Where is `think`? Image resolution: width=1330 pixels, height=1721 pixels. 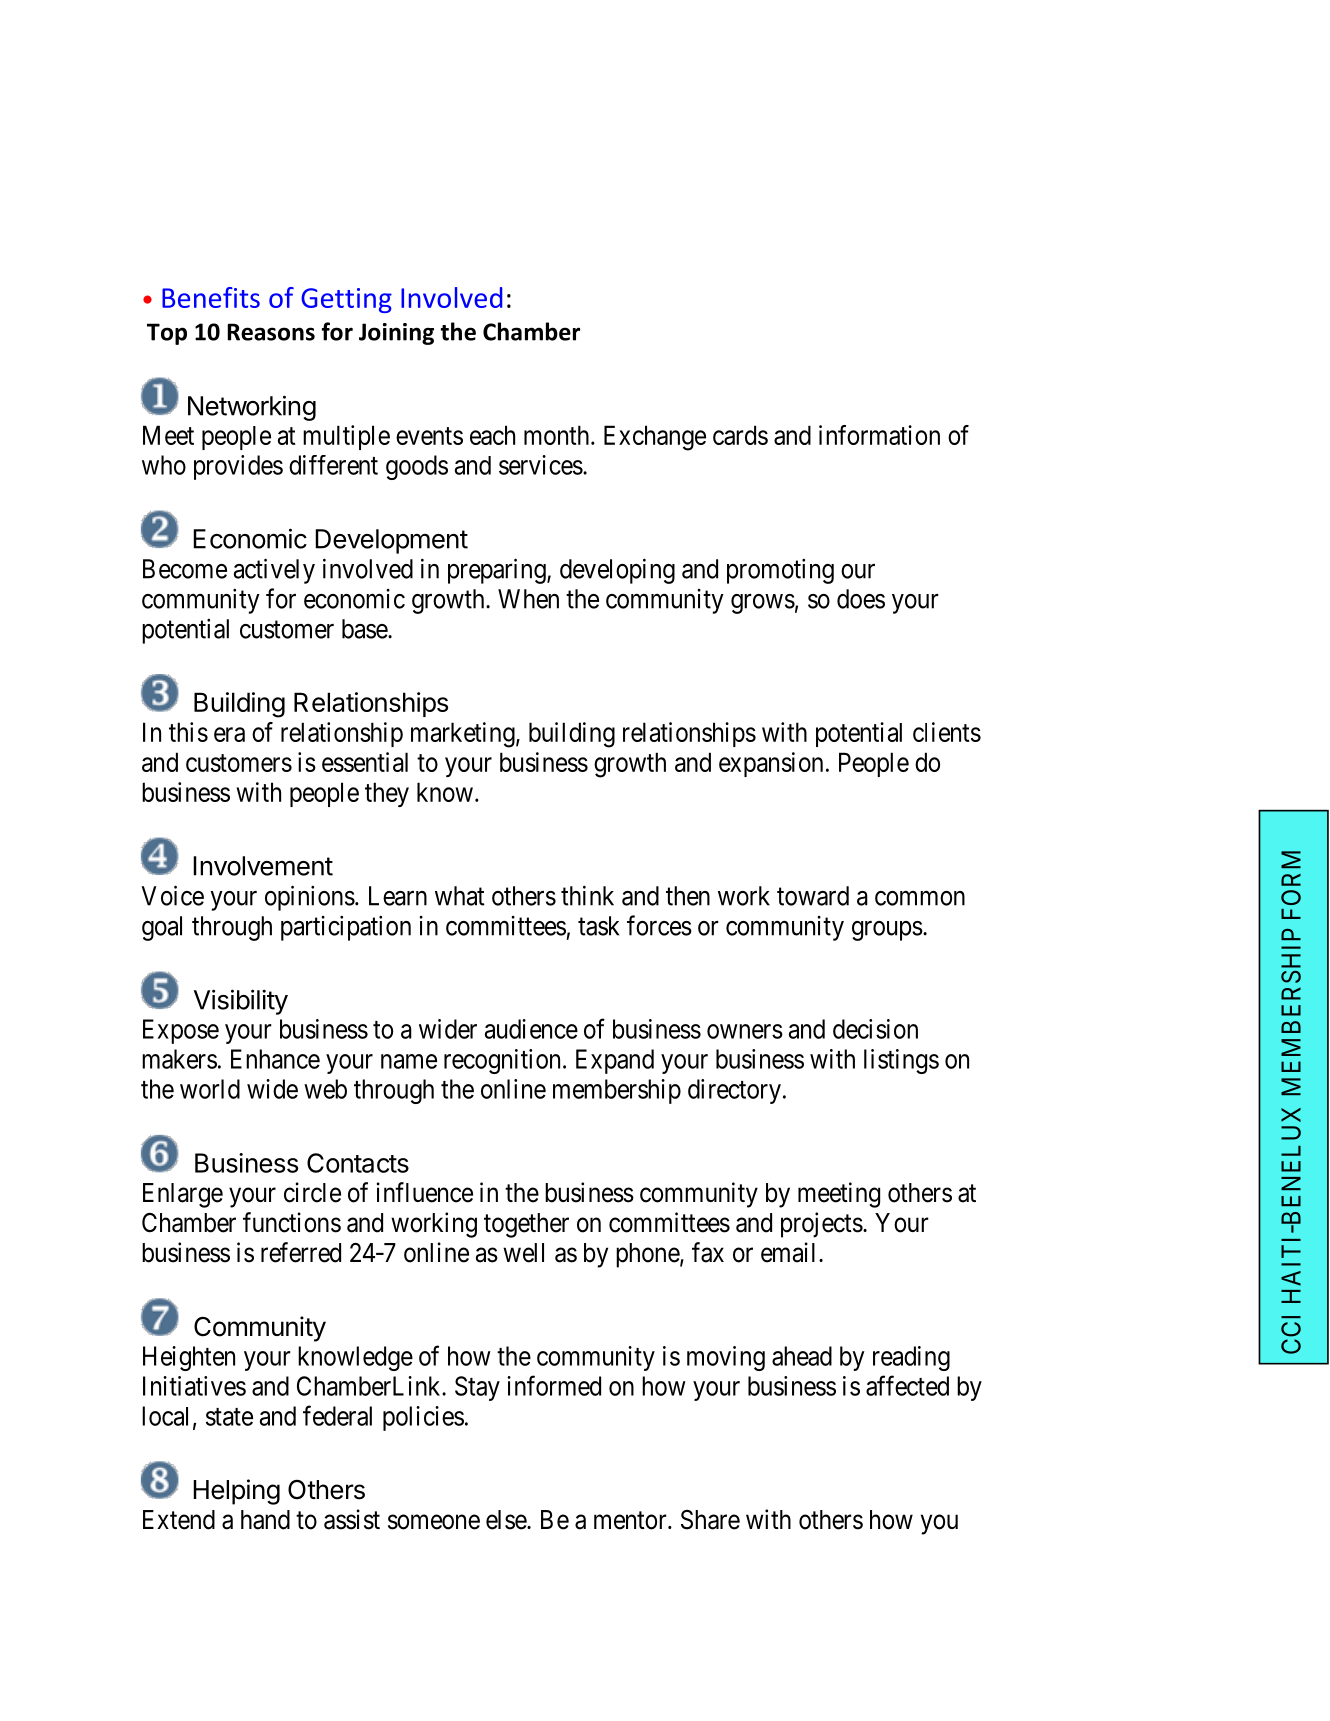 think is located at coordinates (587, 895).
